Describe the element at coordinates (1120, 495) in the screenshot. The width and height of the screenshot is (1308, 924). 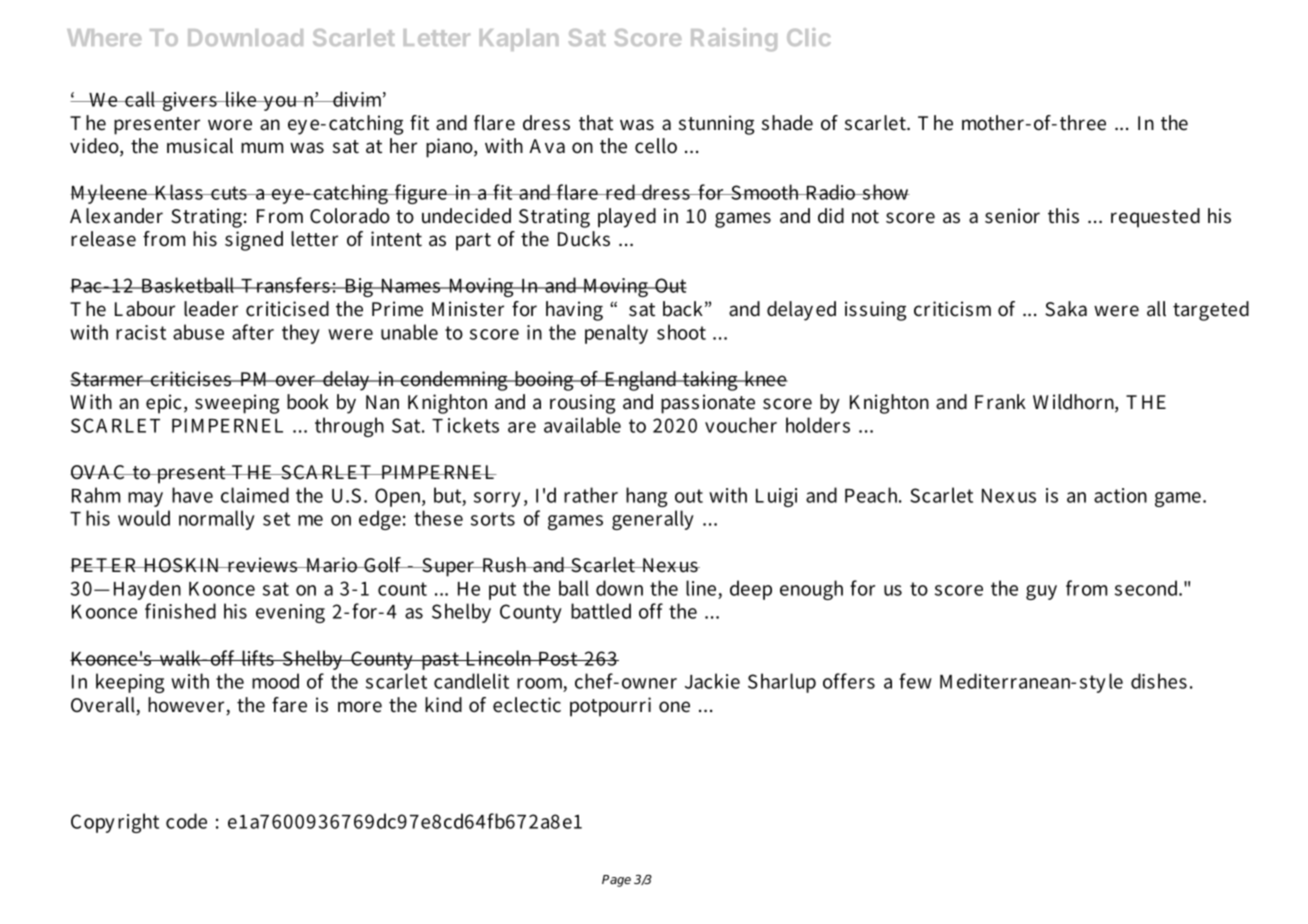
I see `action` at that location.
